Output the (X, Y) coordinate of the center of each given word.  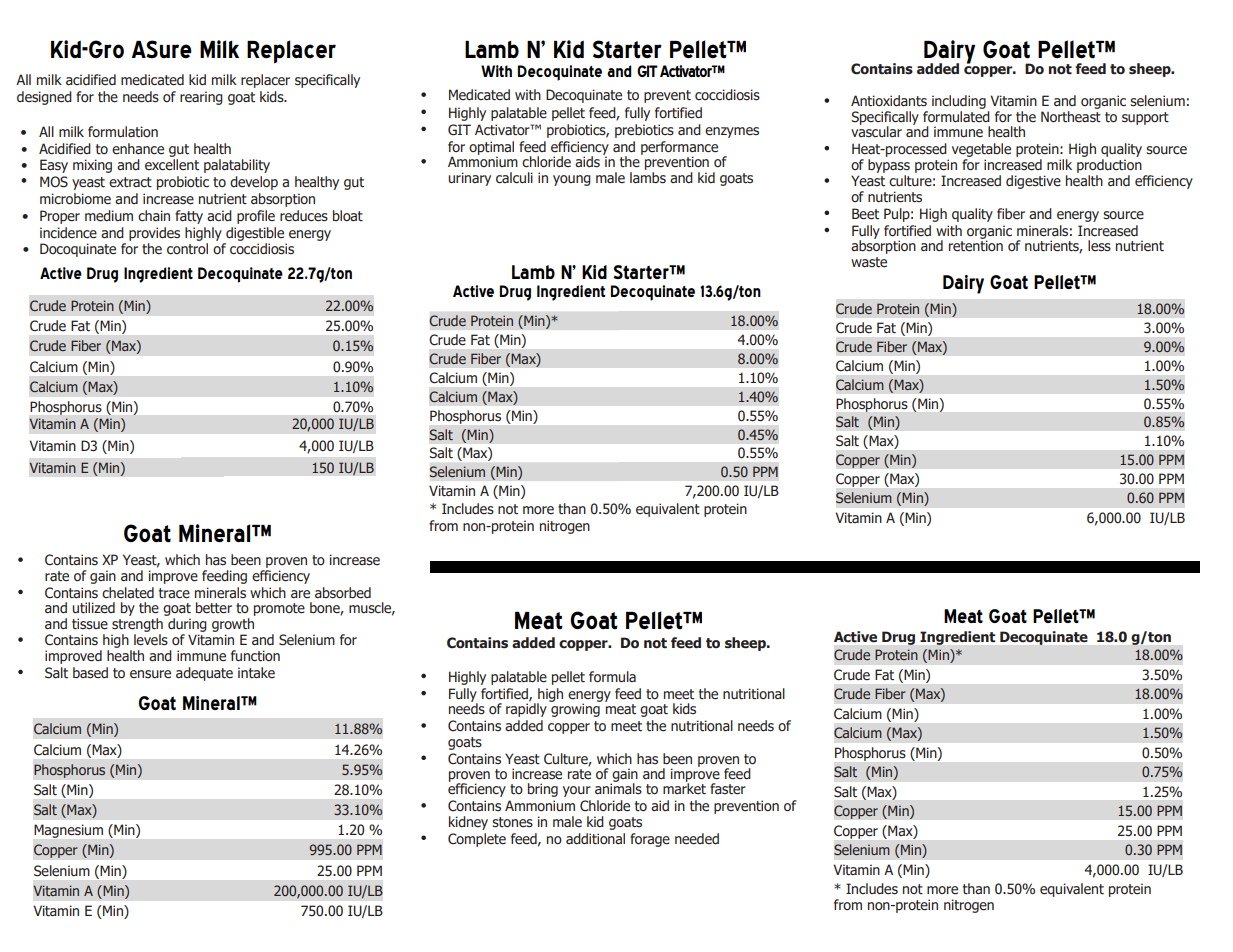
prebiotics (644, 131)
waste (869, 262)
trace (174, 593)
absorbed (343, 593)
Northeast (1071, 117)
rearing (201, 98)
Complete (477, 840)
